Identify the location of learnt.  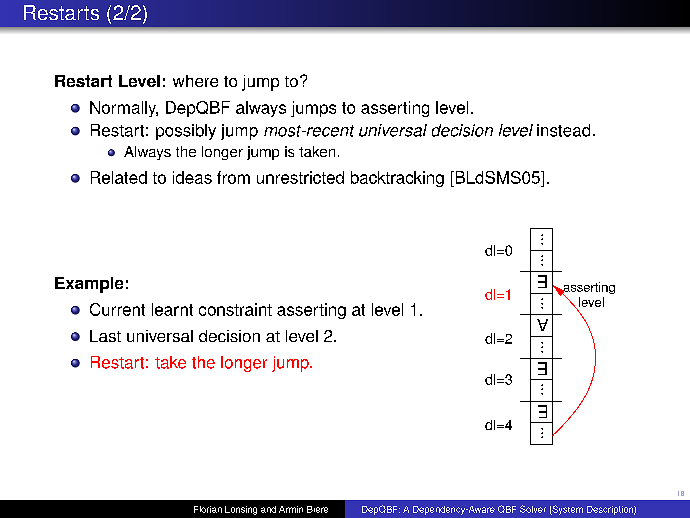
(172, 309).
